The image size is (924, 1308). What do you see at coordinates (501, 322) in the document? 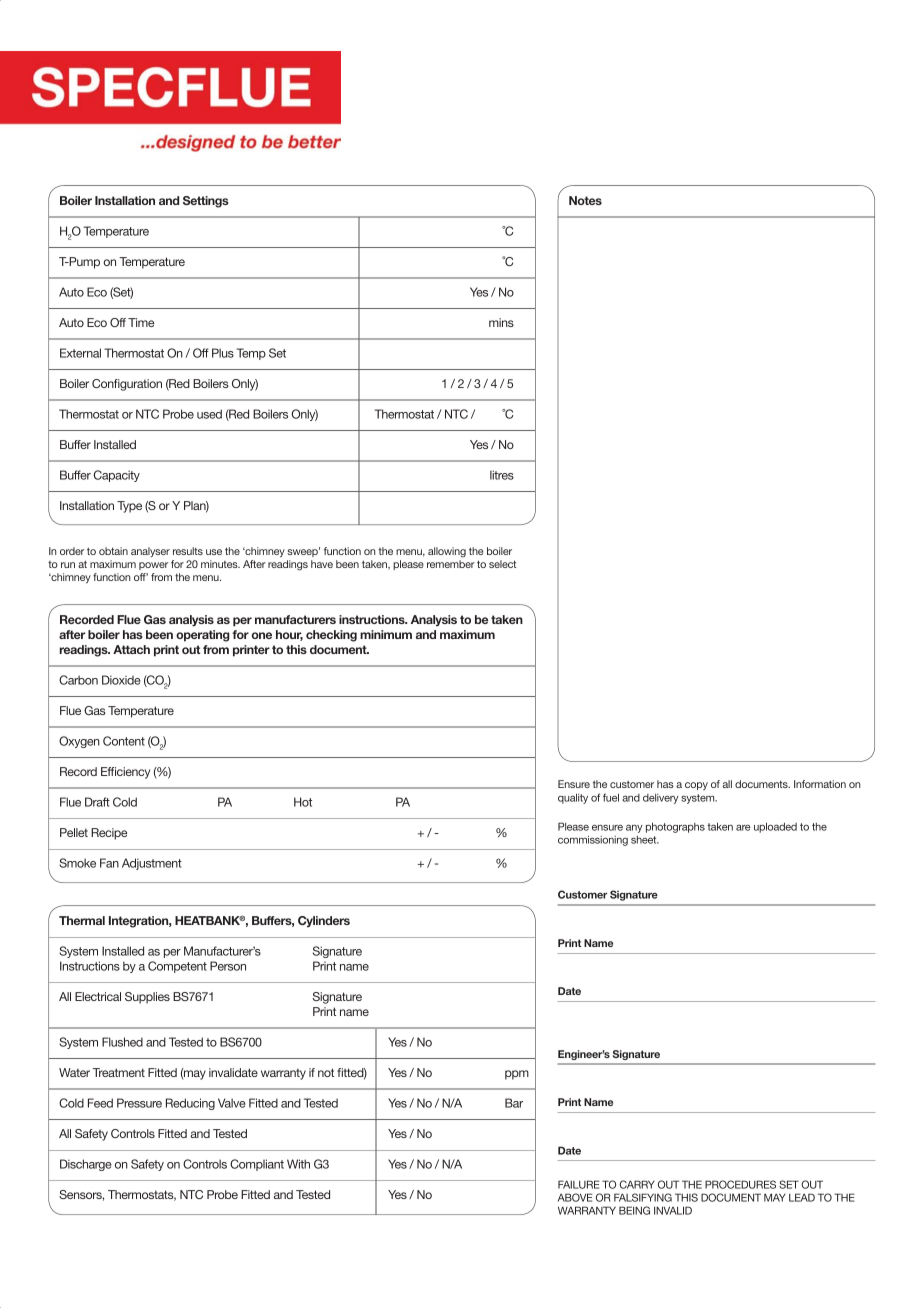
I see `mins` at bounding box center [501, 322].
